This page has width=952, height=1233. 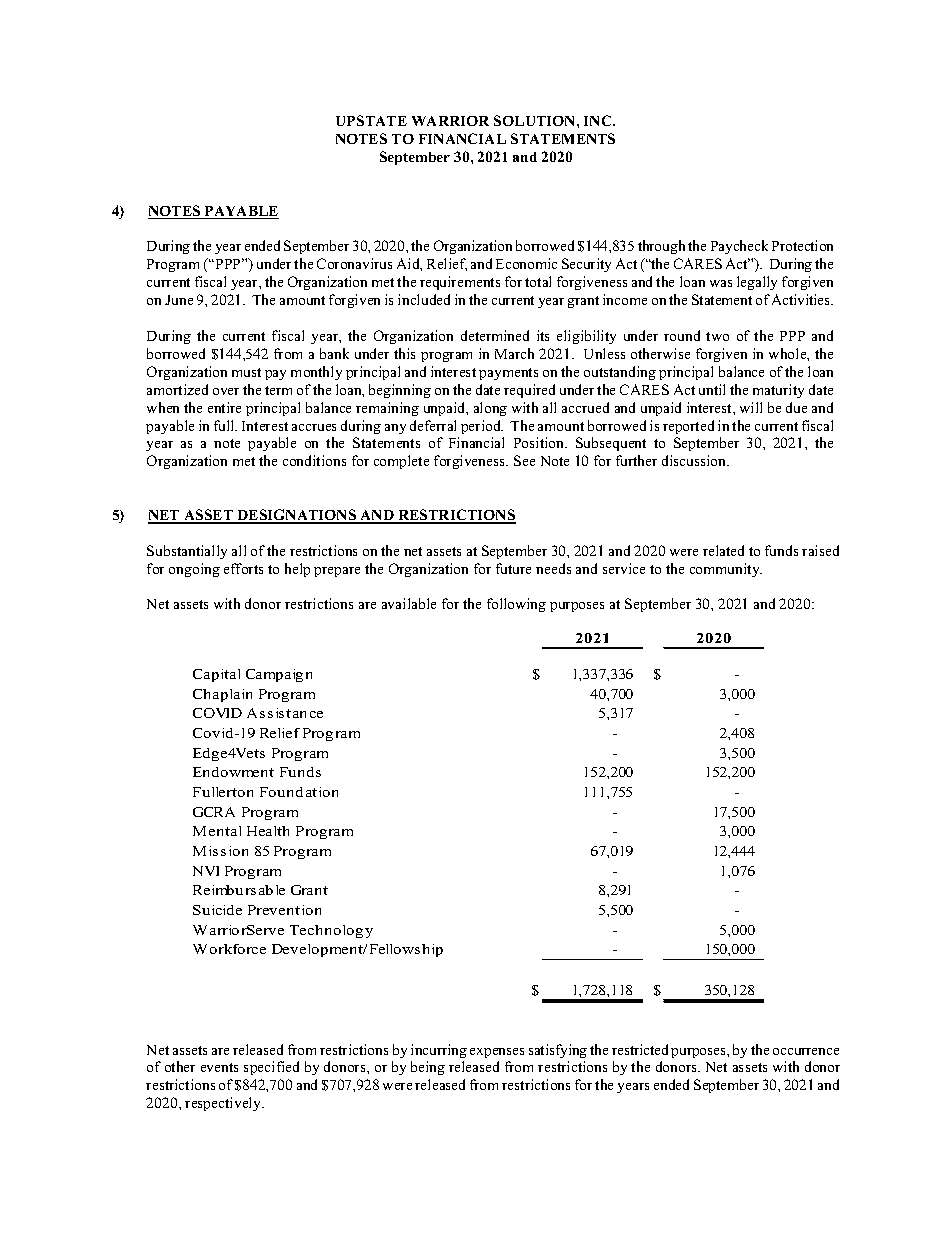 What do you see at coordinates (726, 570) in the page?
I see `community` at bounding box center [726, 570].
